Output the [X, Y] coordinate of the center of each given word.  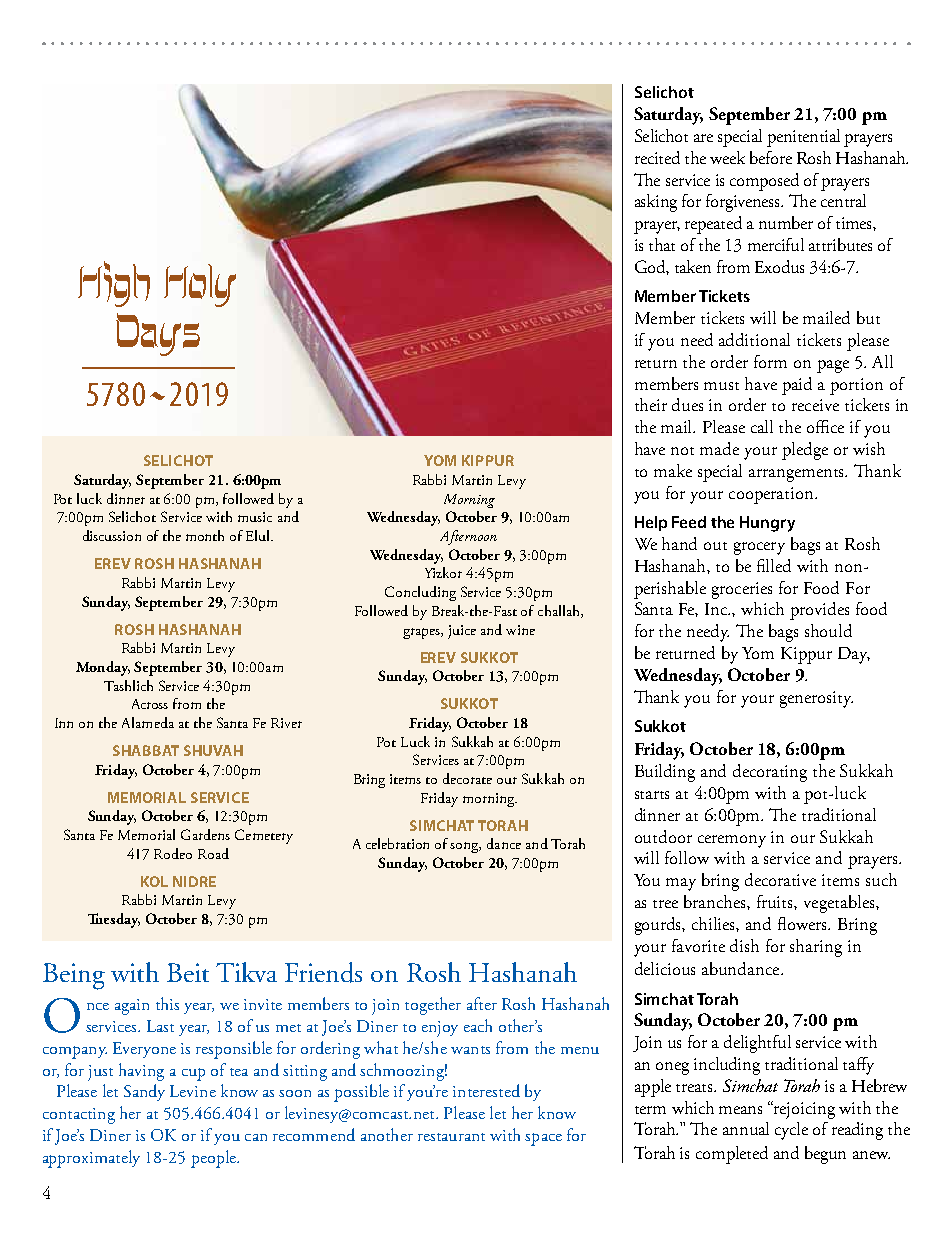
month [205, 535]
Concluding [420, 593]
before [771, 157]
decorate [467, 778]
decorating [770, 773]
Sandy [144, 1092]
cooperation [772, 495]
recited [657, 157]
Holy [200, 285]
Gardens [205, 834]
